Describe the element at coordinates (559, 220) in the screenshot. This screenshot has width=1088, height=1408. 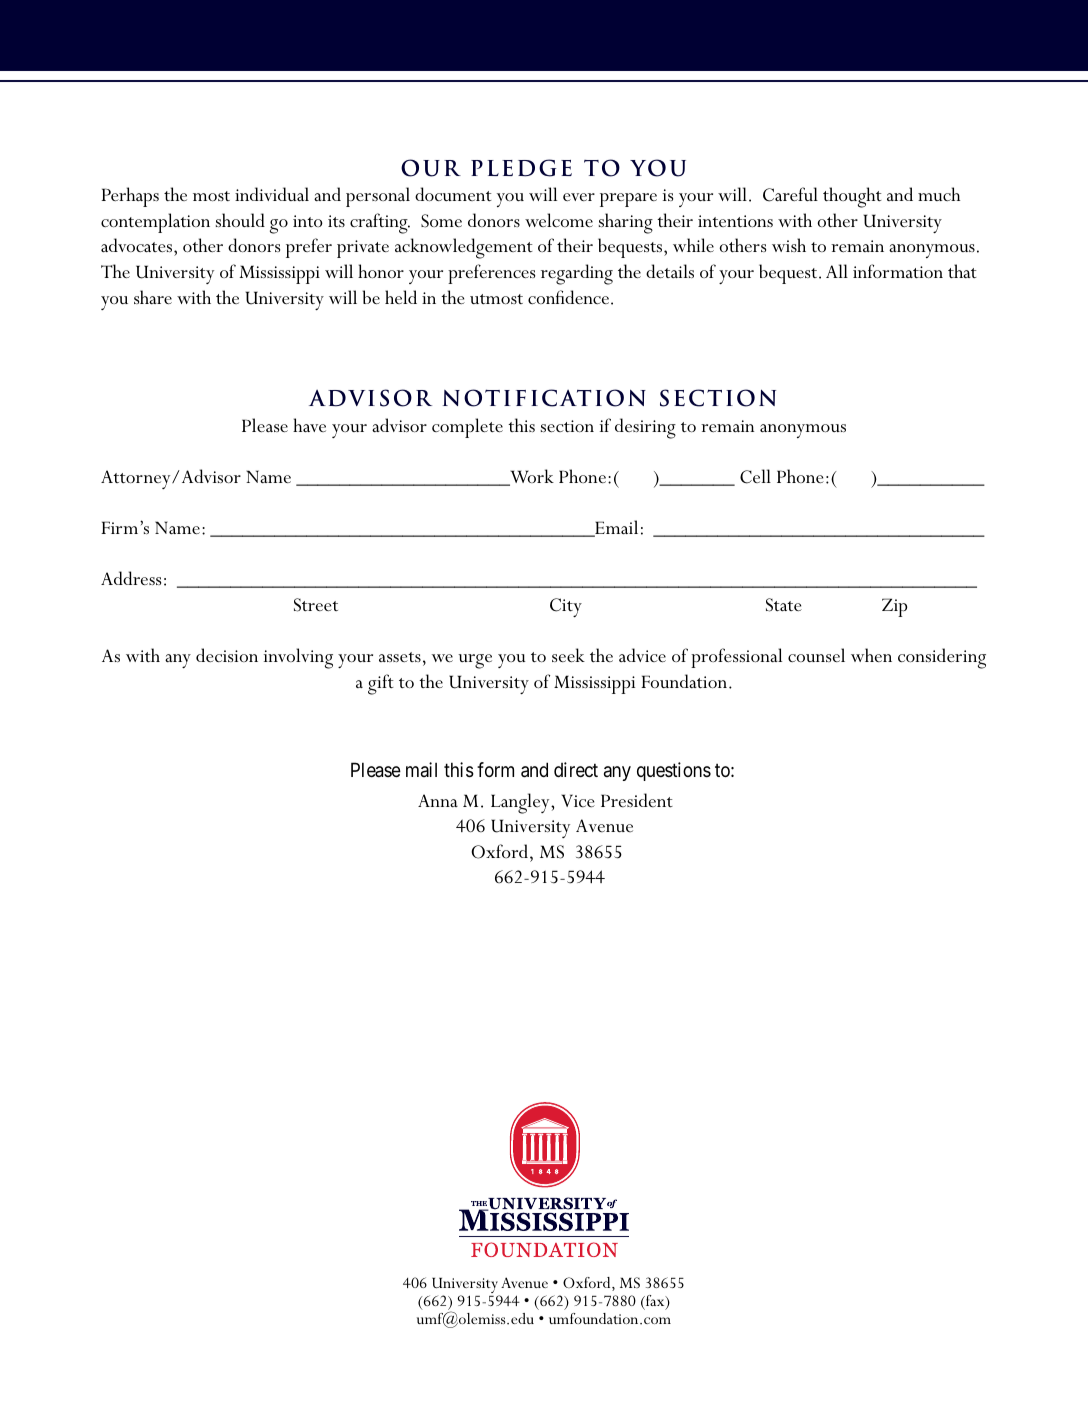
I see `welcome` at that location.
